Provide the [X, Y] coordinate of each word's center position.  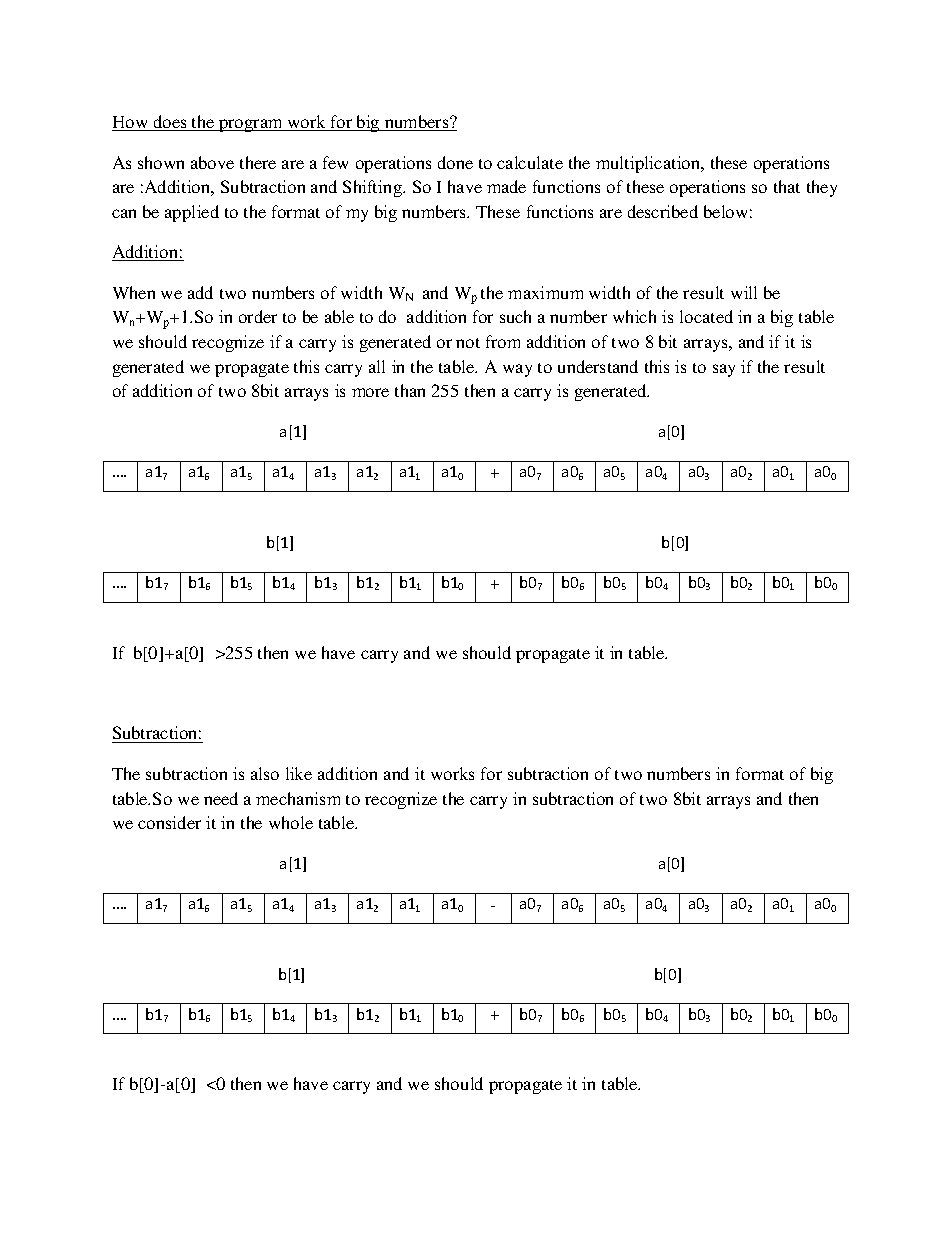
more [370, 392]
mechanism [298, 798]
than [410, 390]
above [212, 162]
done [455, 162]
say [724, 370]
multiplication [649, 164]
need [221, 798]
